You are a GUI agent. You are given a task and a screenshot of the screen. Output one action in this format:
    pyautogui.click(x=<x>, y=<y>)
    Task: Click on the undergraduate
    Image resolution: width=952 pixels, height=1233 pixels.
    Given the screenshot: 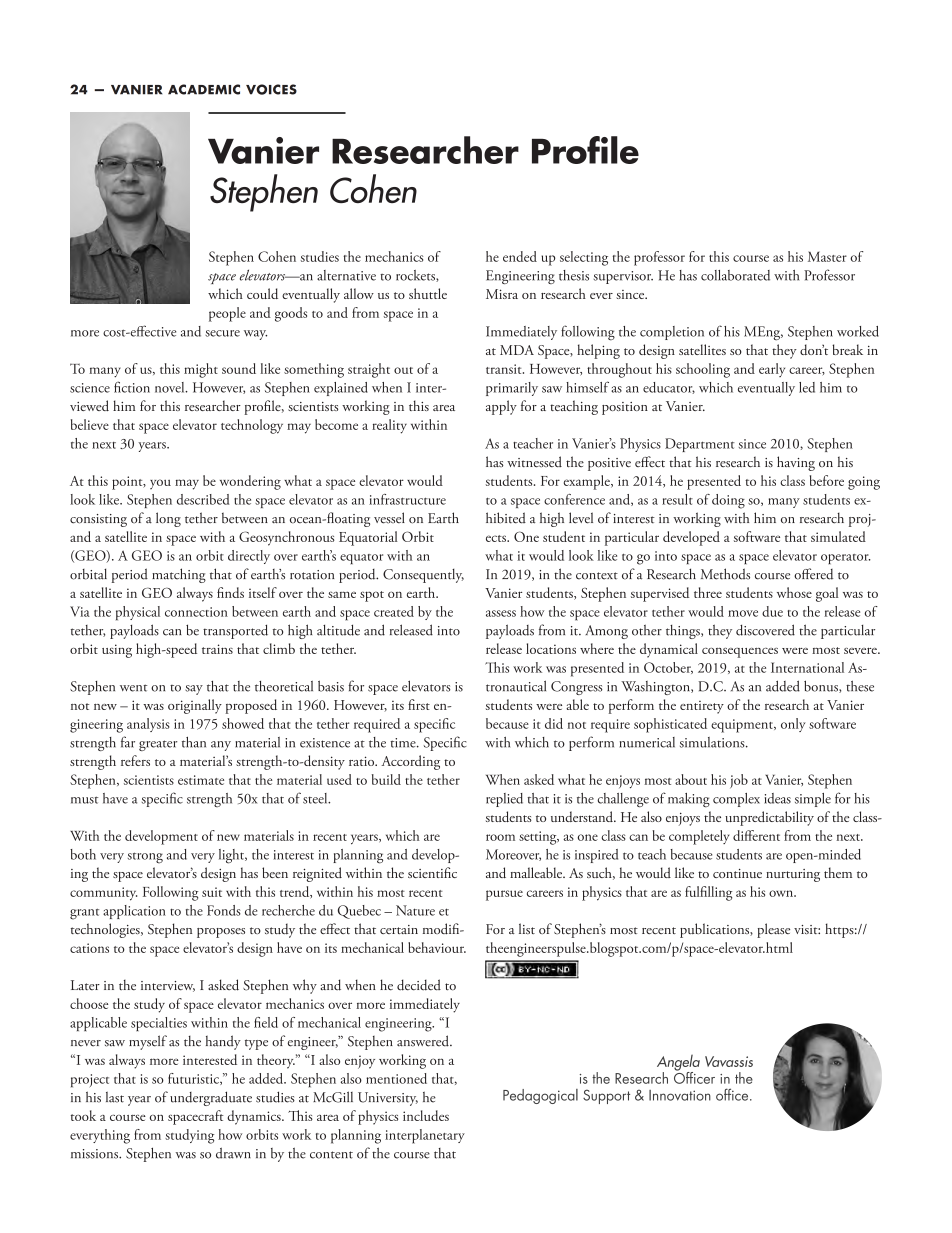 What is the action you would take?
    pyautogui.click(x=211, y=1098)
